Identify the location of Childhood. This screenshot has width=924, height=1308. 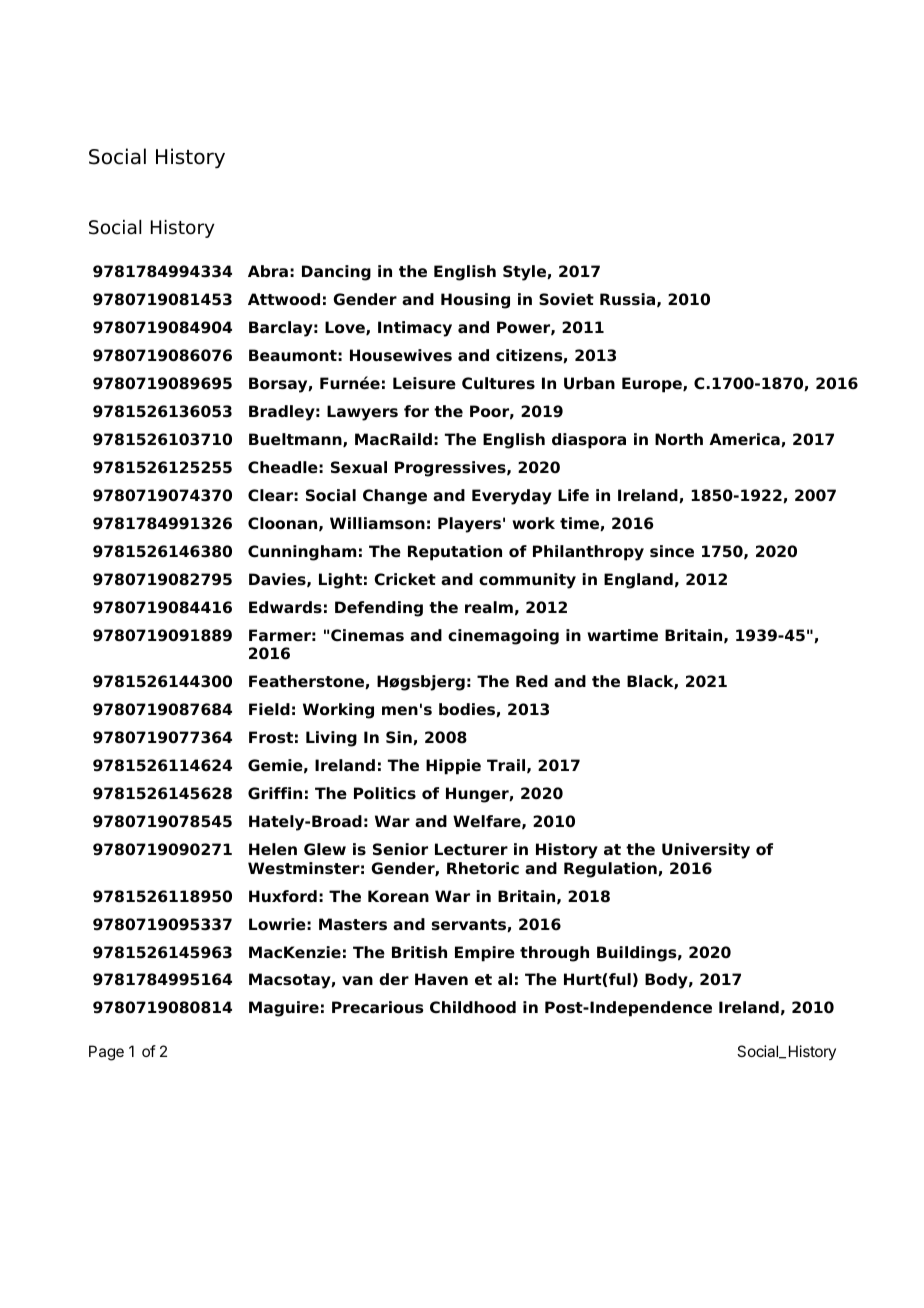
(473, 1007).
